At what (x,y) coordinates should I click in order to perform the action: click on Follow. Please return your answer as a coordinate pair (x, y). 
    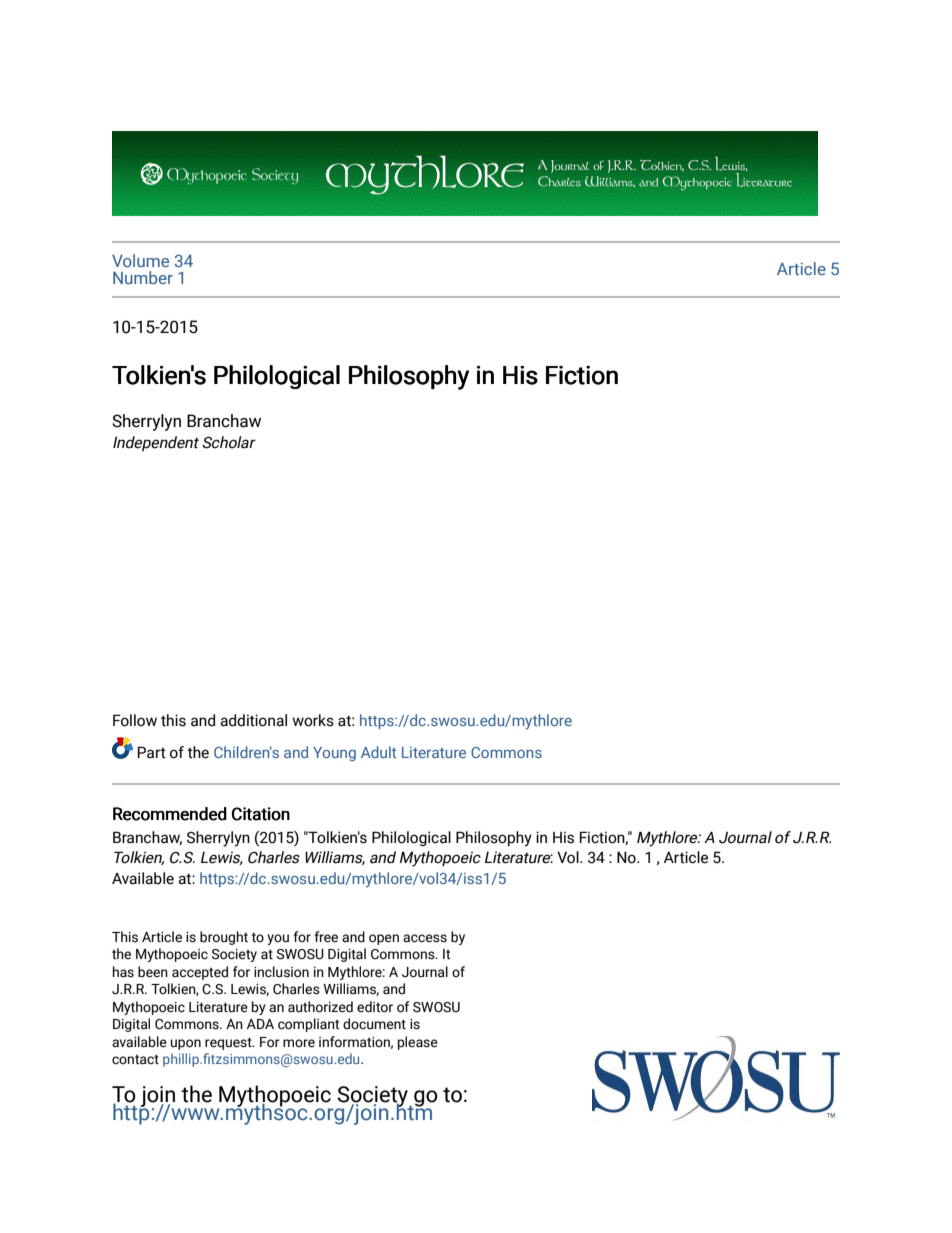
    Looking at the image, I should click on (135, 720).
